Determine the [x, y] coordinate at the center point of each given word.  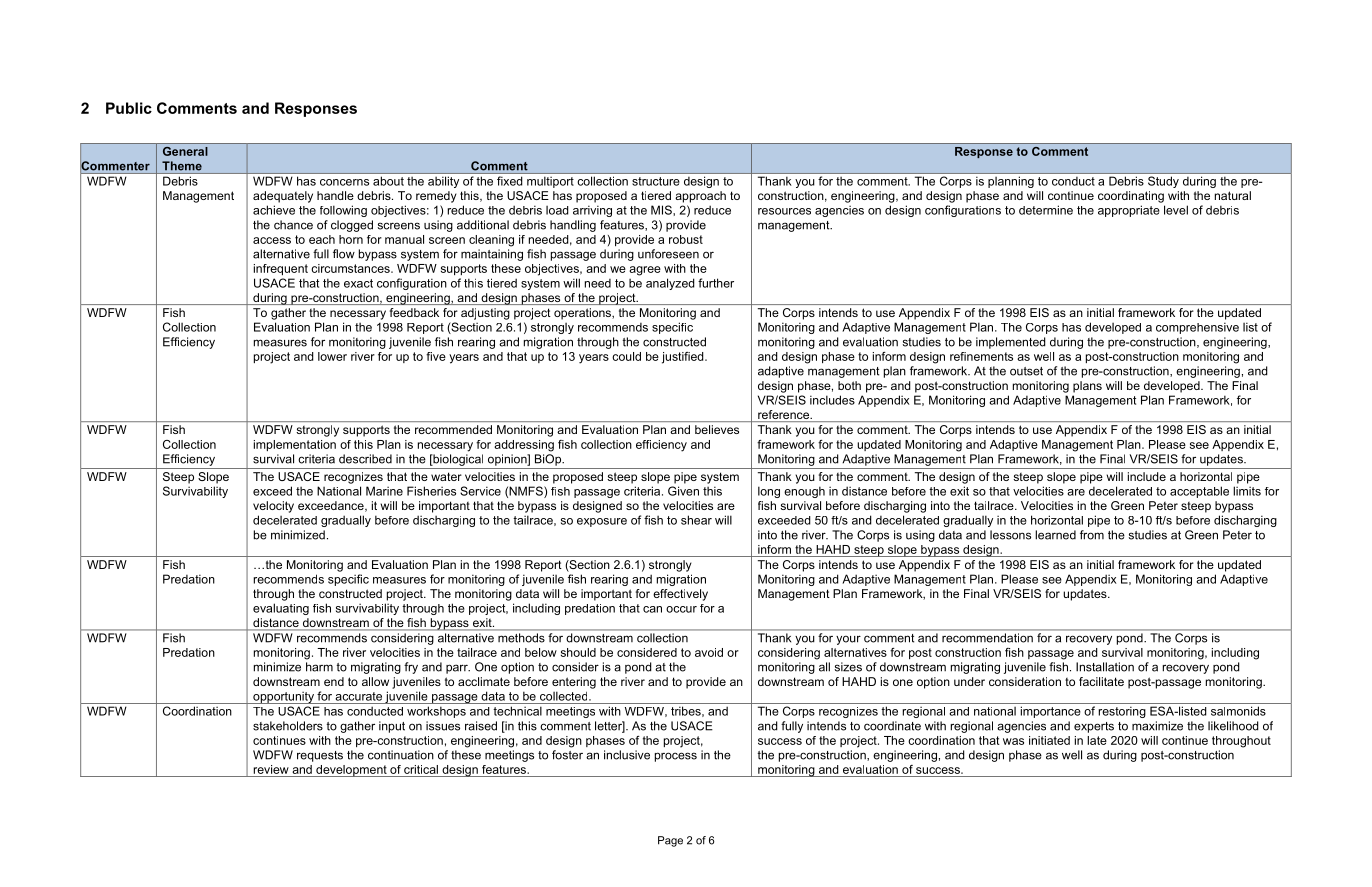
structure [655, 181]
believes [717, 429]
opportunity [283, 697]
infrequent [281, 269]
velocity [273, 507]
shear [696, 520]
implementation [295, 445]
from [1092, 535]
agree [645, 271]
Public [129, 108]
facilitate [1101, 681]
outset [1026, 371]
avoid [709, 652]
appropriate [1129, 211]
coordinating [1131, 197]
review [271, 769]
